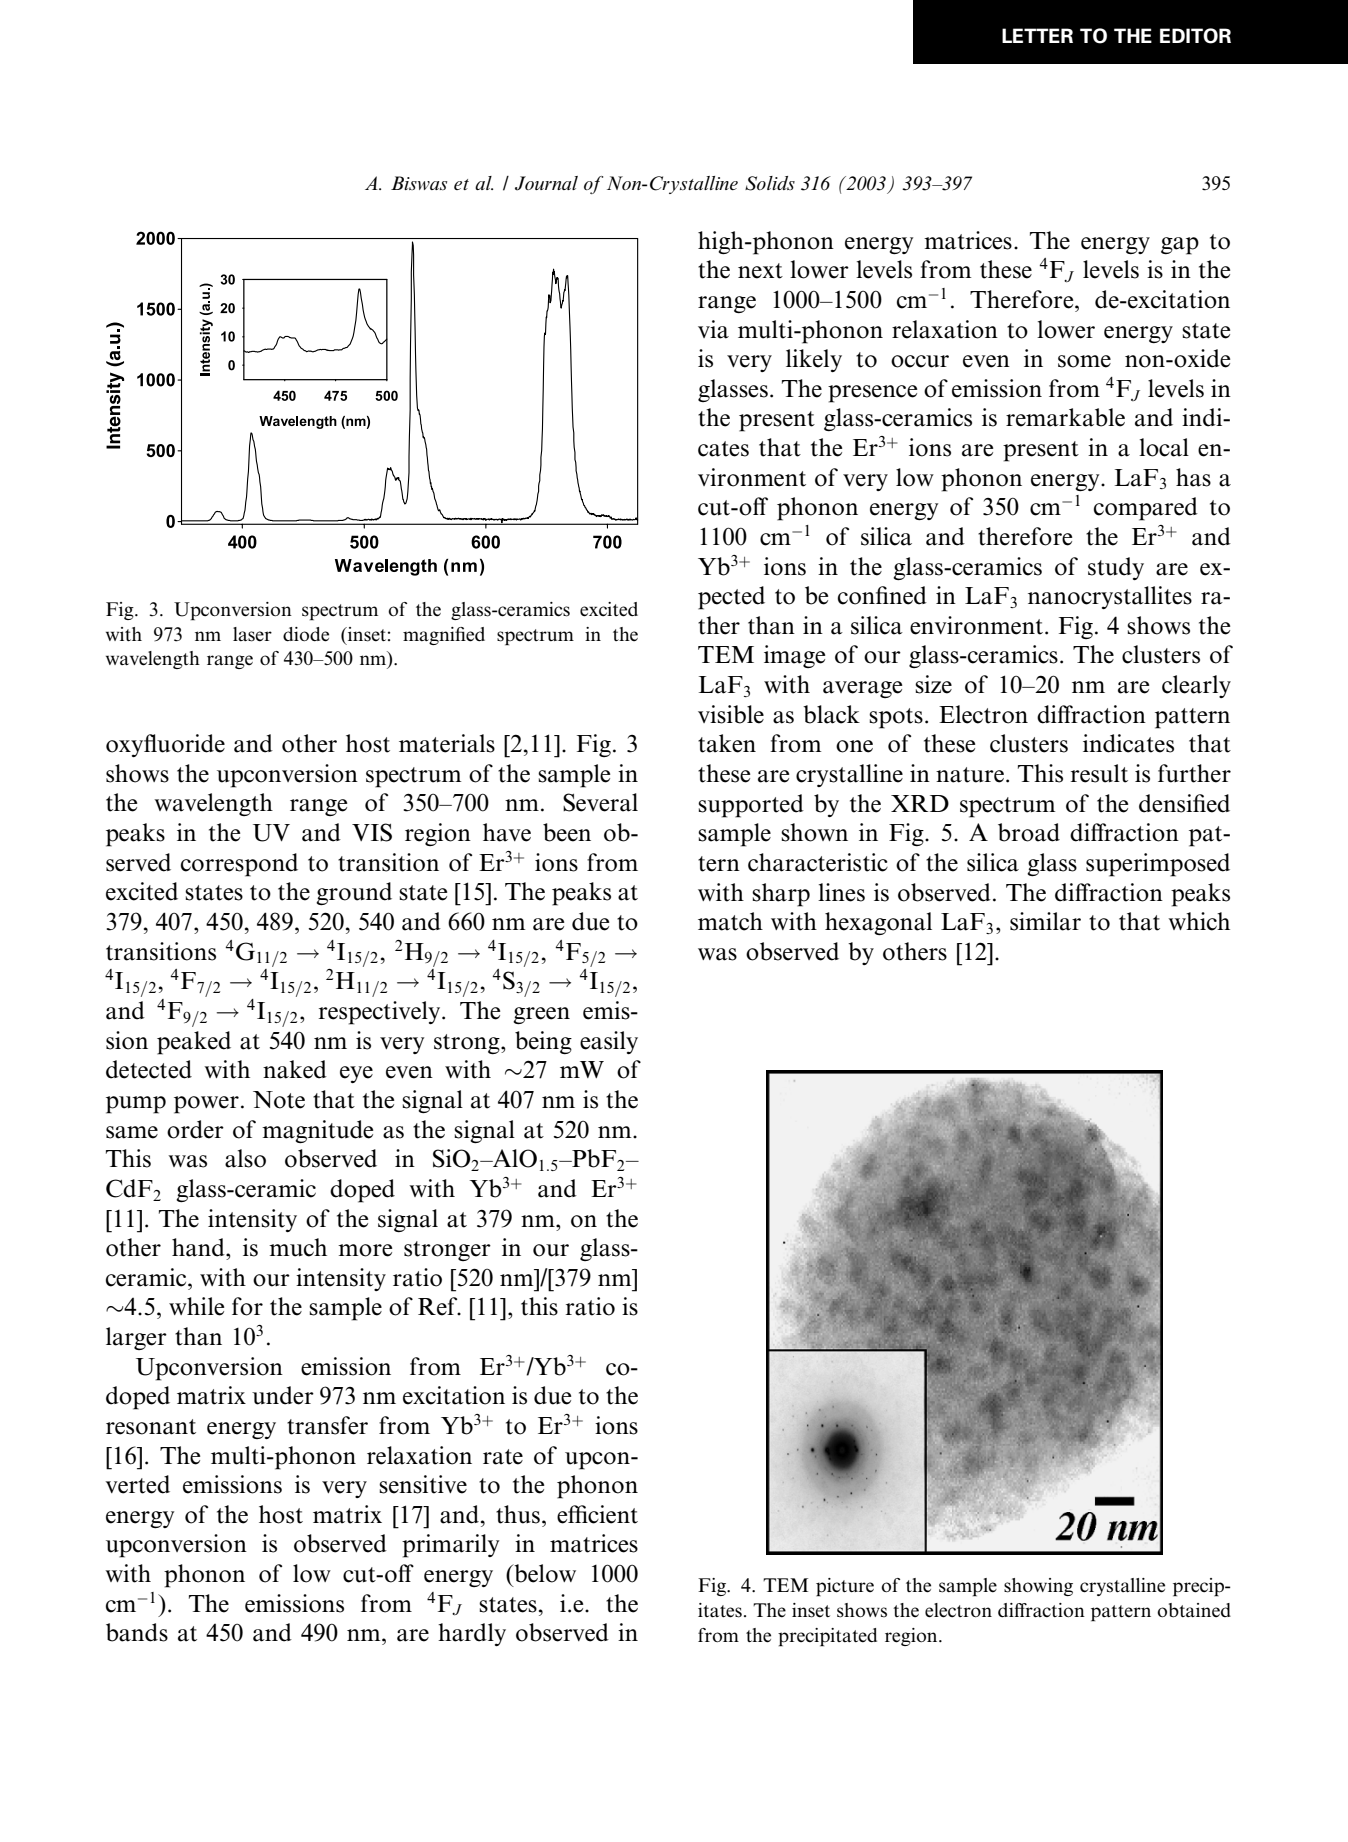  Describe the element at coordinates (419, 183) in the screenshot. I see `Biswas` at that location.
